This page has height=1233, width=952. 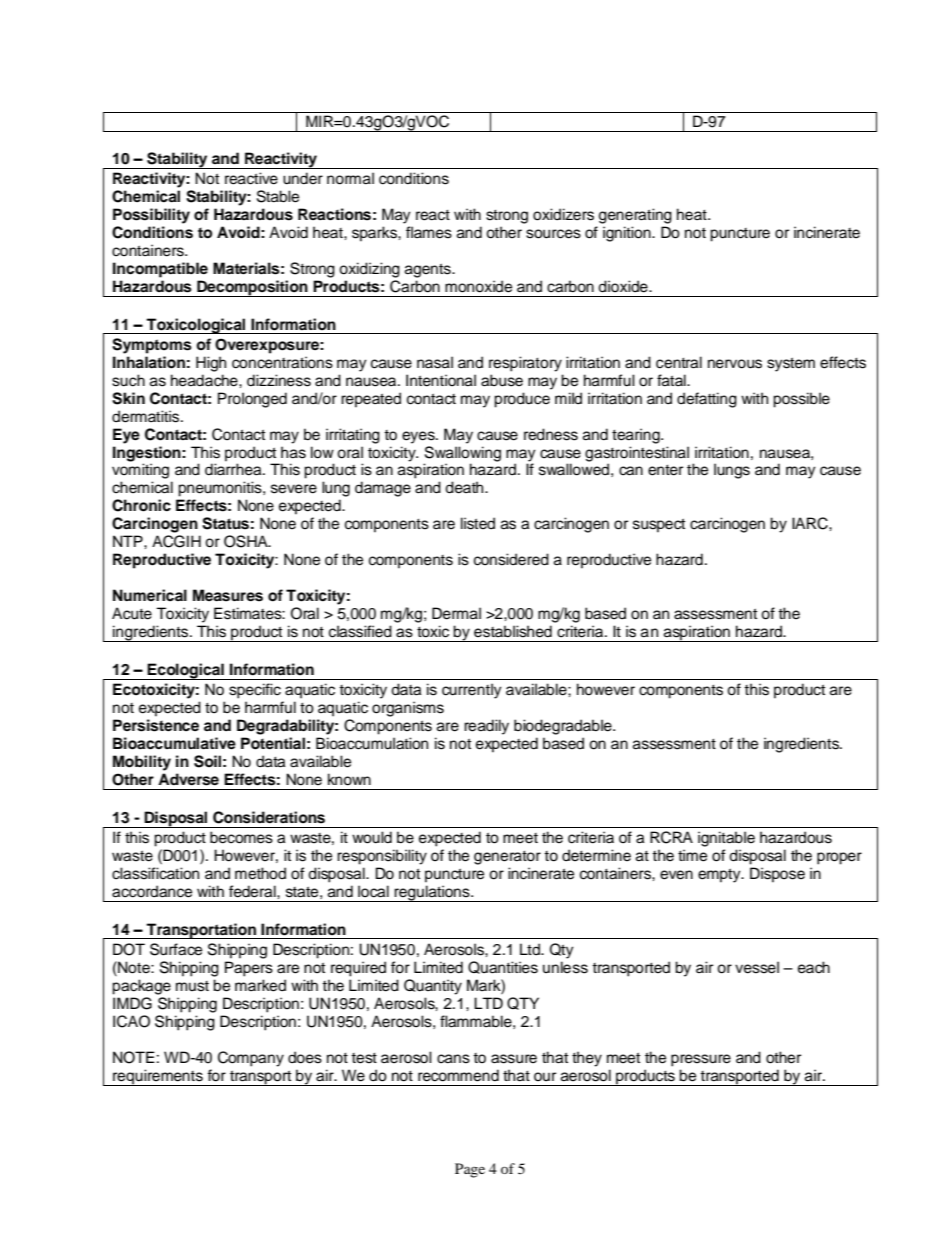 What do you see at coordinates (186, 671) in the page?
I see `Ecological` at bounding box center [186, 671].
